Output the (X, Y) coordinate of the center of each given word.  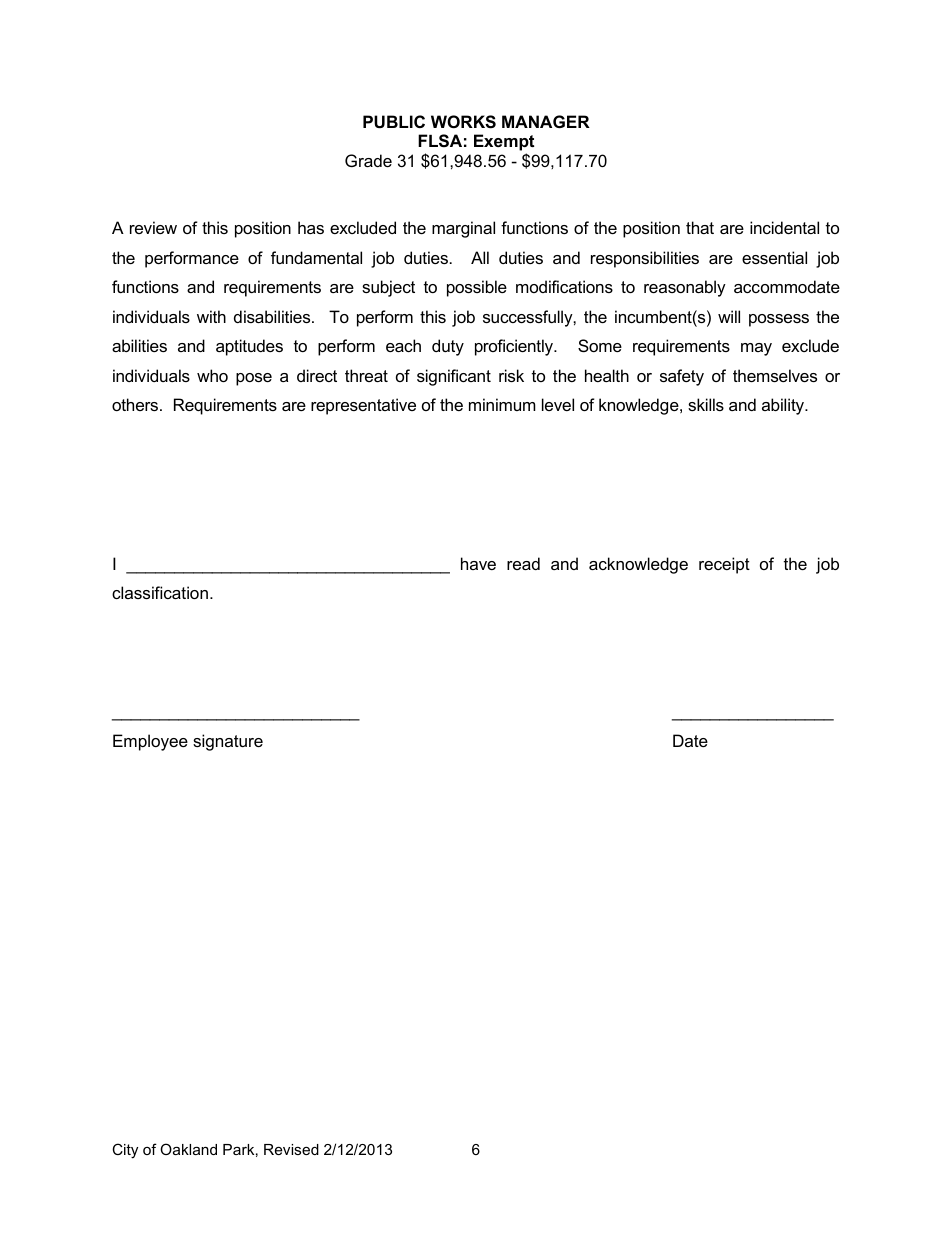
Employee (150, 742)
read (523, 563)
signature (228, 742)
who (212, 375)
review (153, 227)
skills (706, 404)
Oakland (188, 1149)
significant (454, 377)
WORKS (463, 122)
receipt (724, 565)
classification (160, 592)
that (700, 227)
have (478, 563)
